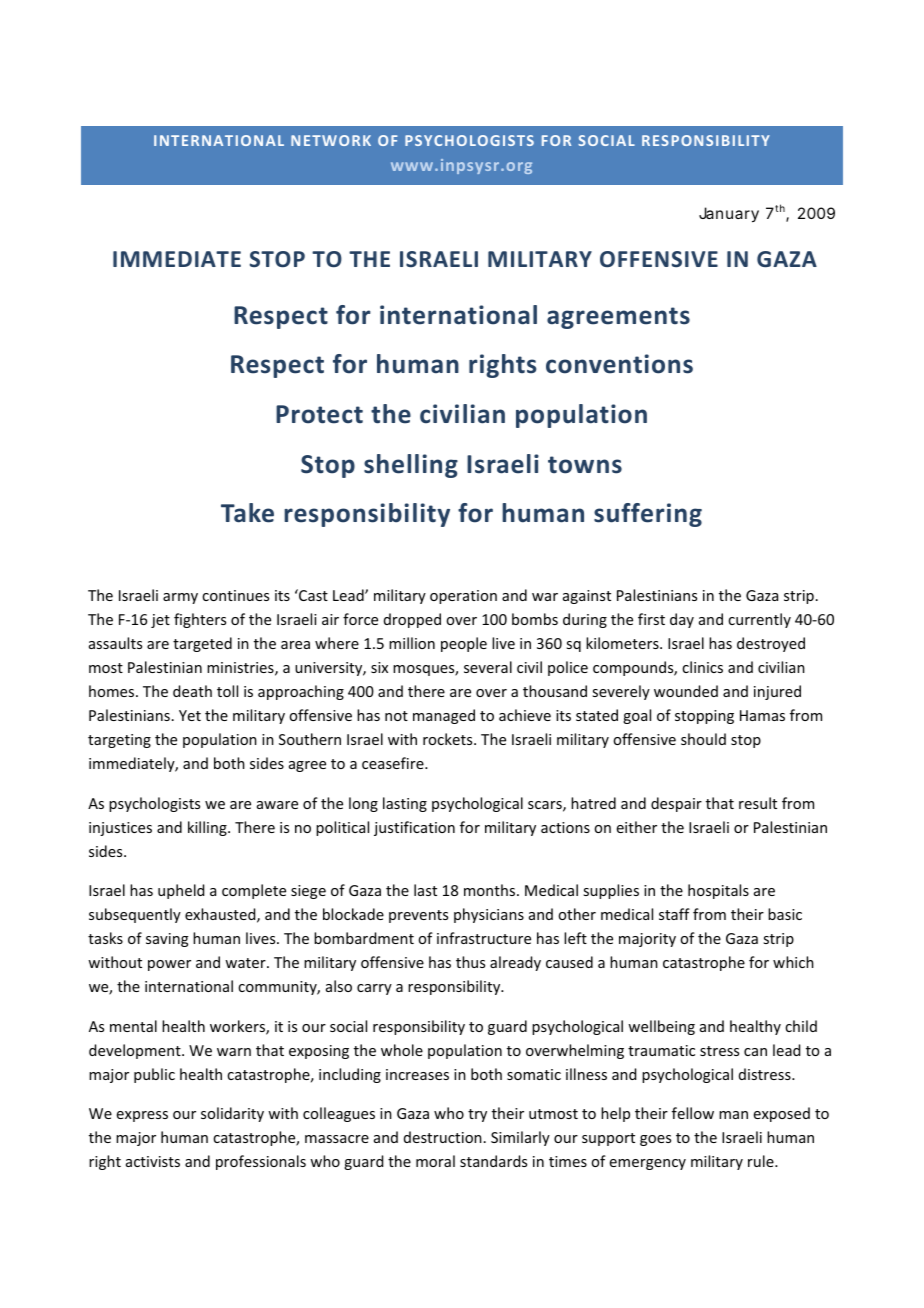 This document has width=924, height=1308. Describe the element at coordinates (443, 1137) in the document. I see `destruction` at that location.
